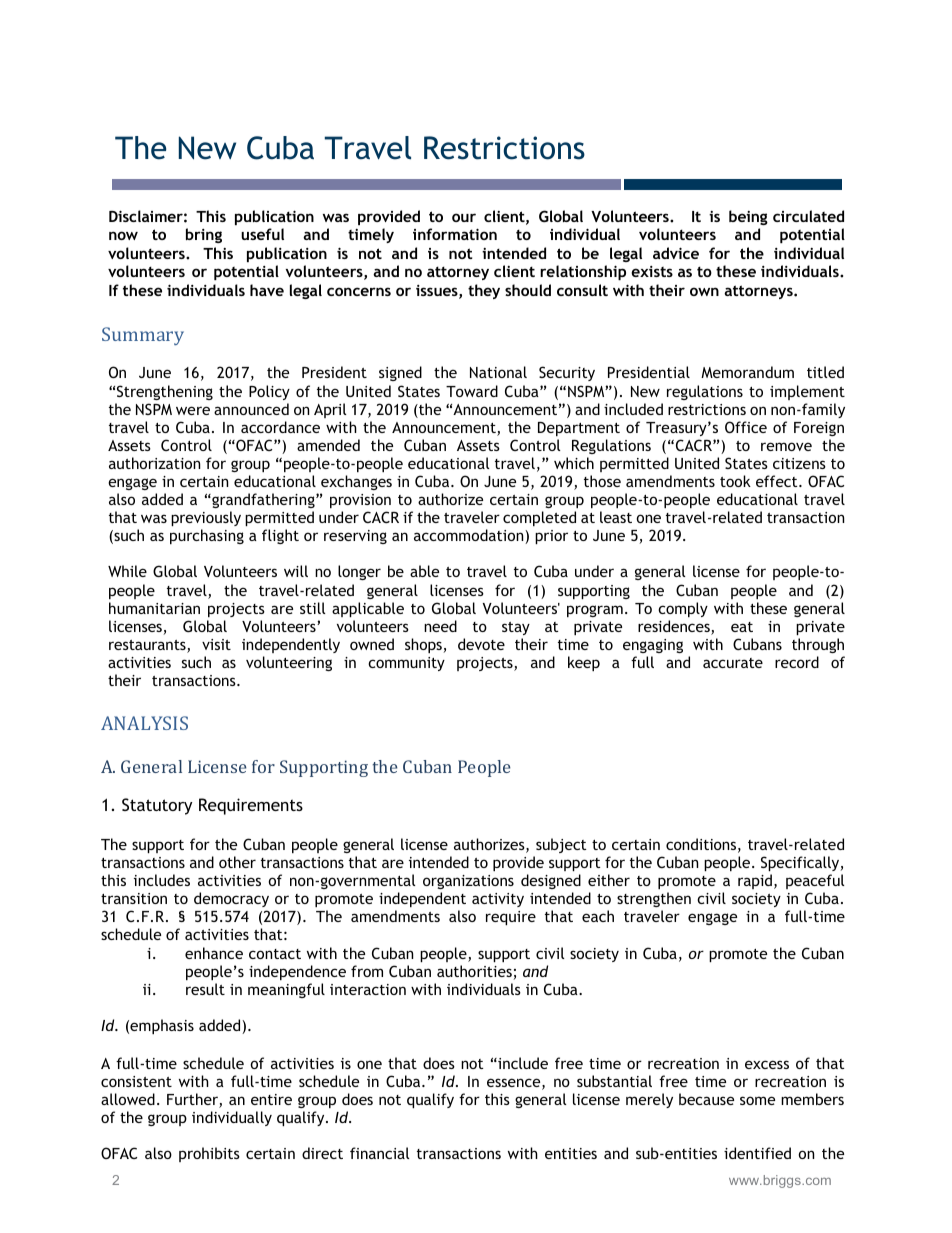 This screenshot has height=1233, width=952. What do you see at coordinates (498, 900) in the screenshot?
I see `activity` at bounding box center [498, 900].
